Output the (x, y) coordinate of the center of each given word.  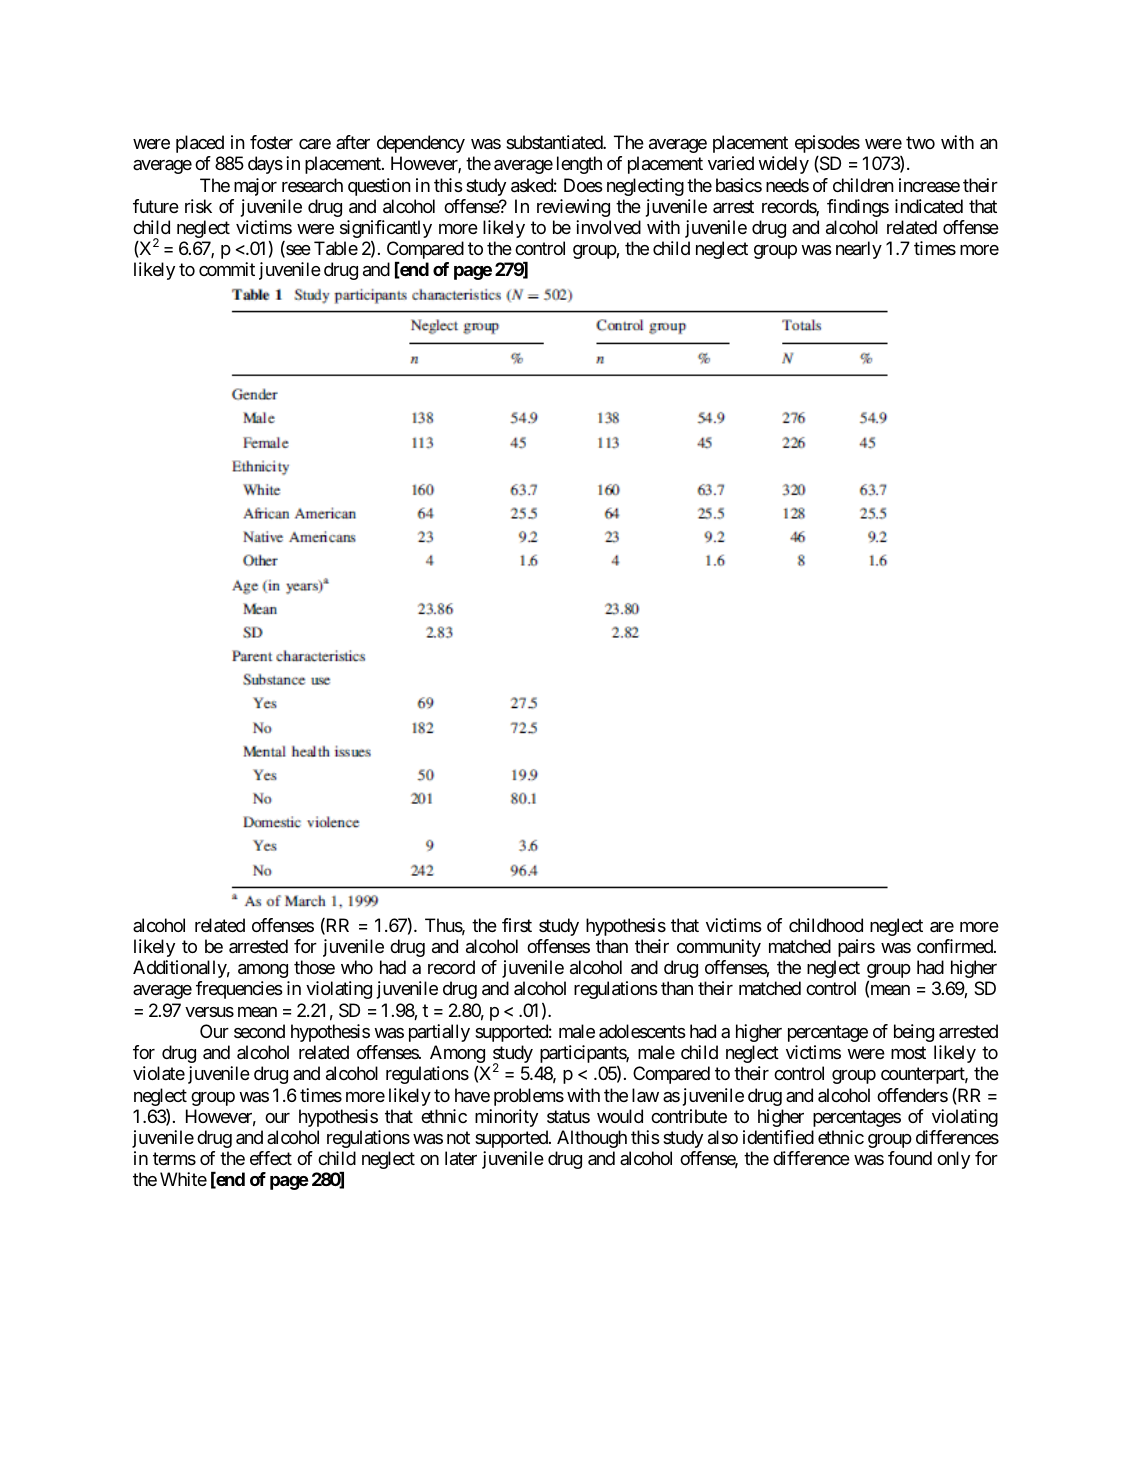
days (265, 165)
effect (271, 1158)
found (910, 1158)
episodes (827, 144)
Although (592, 1139)
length (579, 165)
